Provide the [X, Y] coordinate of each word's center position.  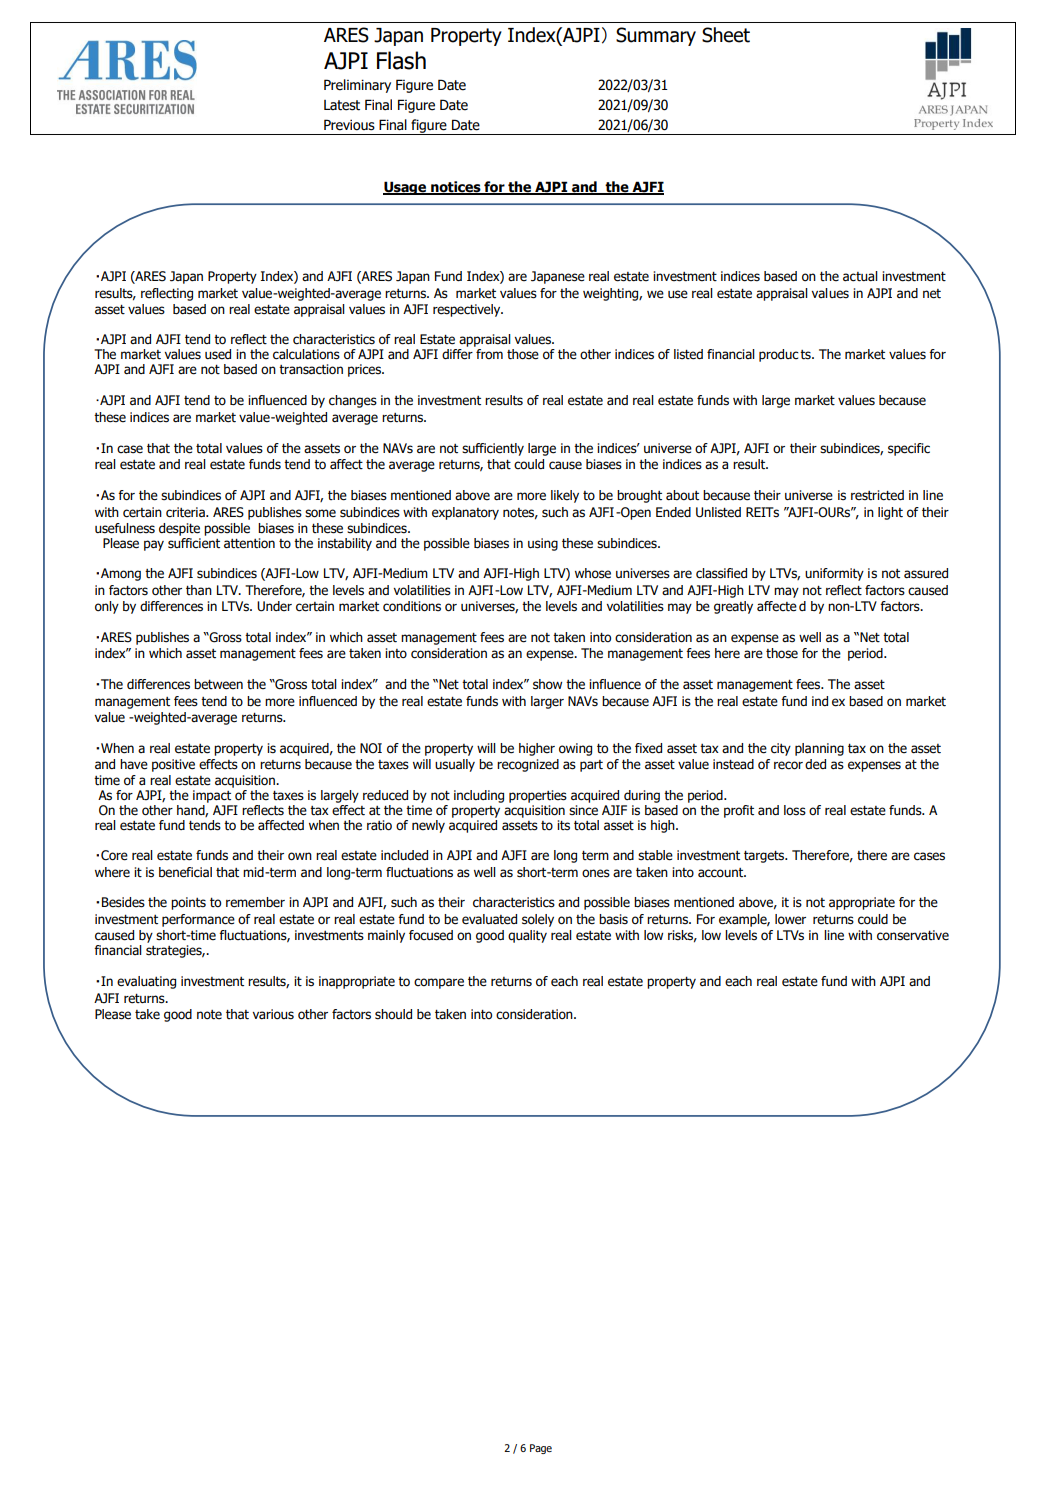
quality [527, 936]
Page [541, 1449]
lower [790, 919]
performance [198, 920]
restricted [877, 495]
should [393, 1014]
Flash [401, 60]
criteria [186, 512]
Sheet [726, 35]
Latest [342, 105]
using [543, 544]
